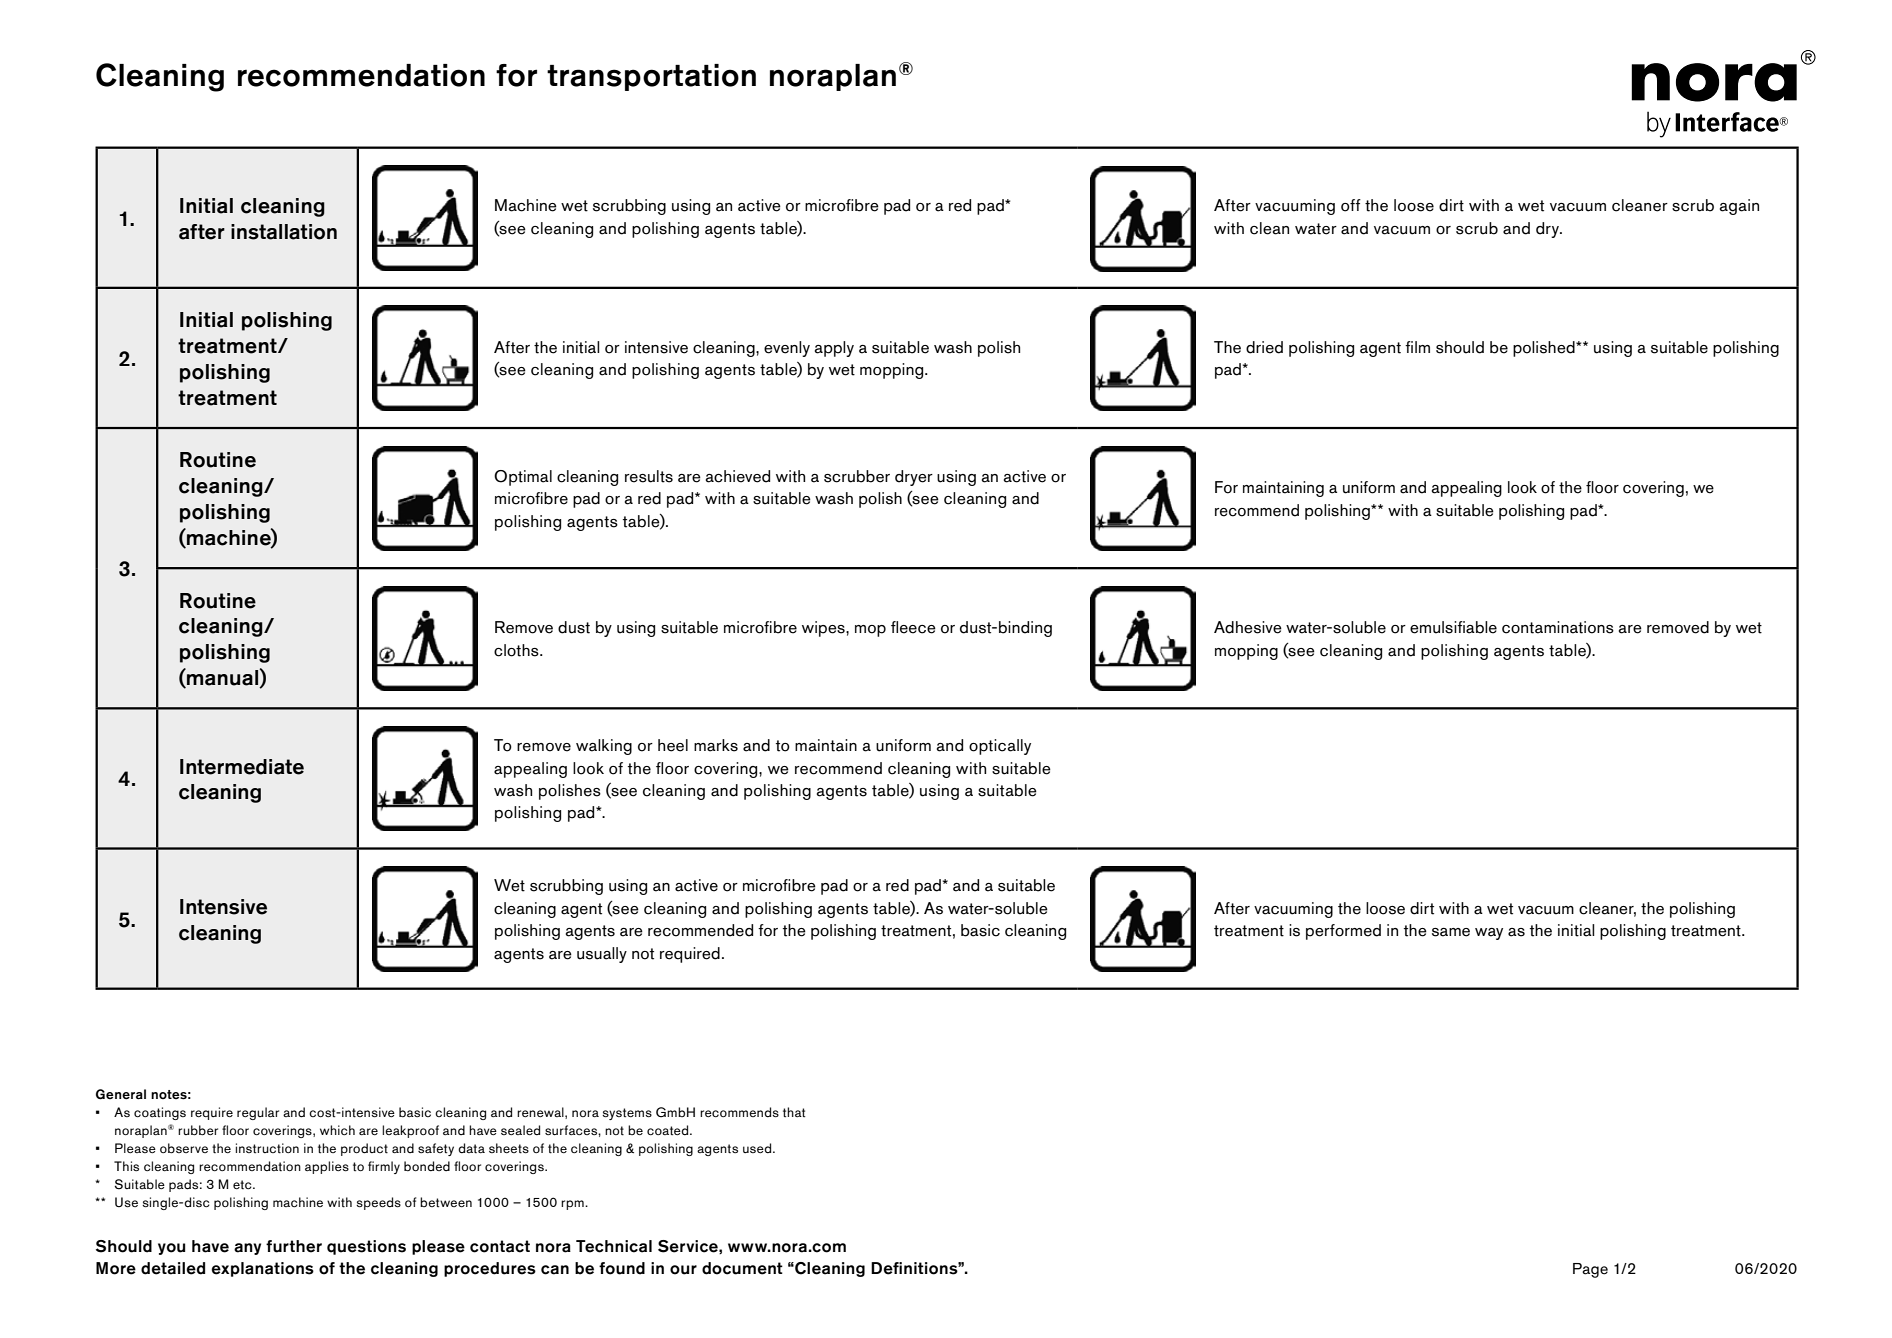  I want to click on Optimal, so click(523, 478).
